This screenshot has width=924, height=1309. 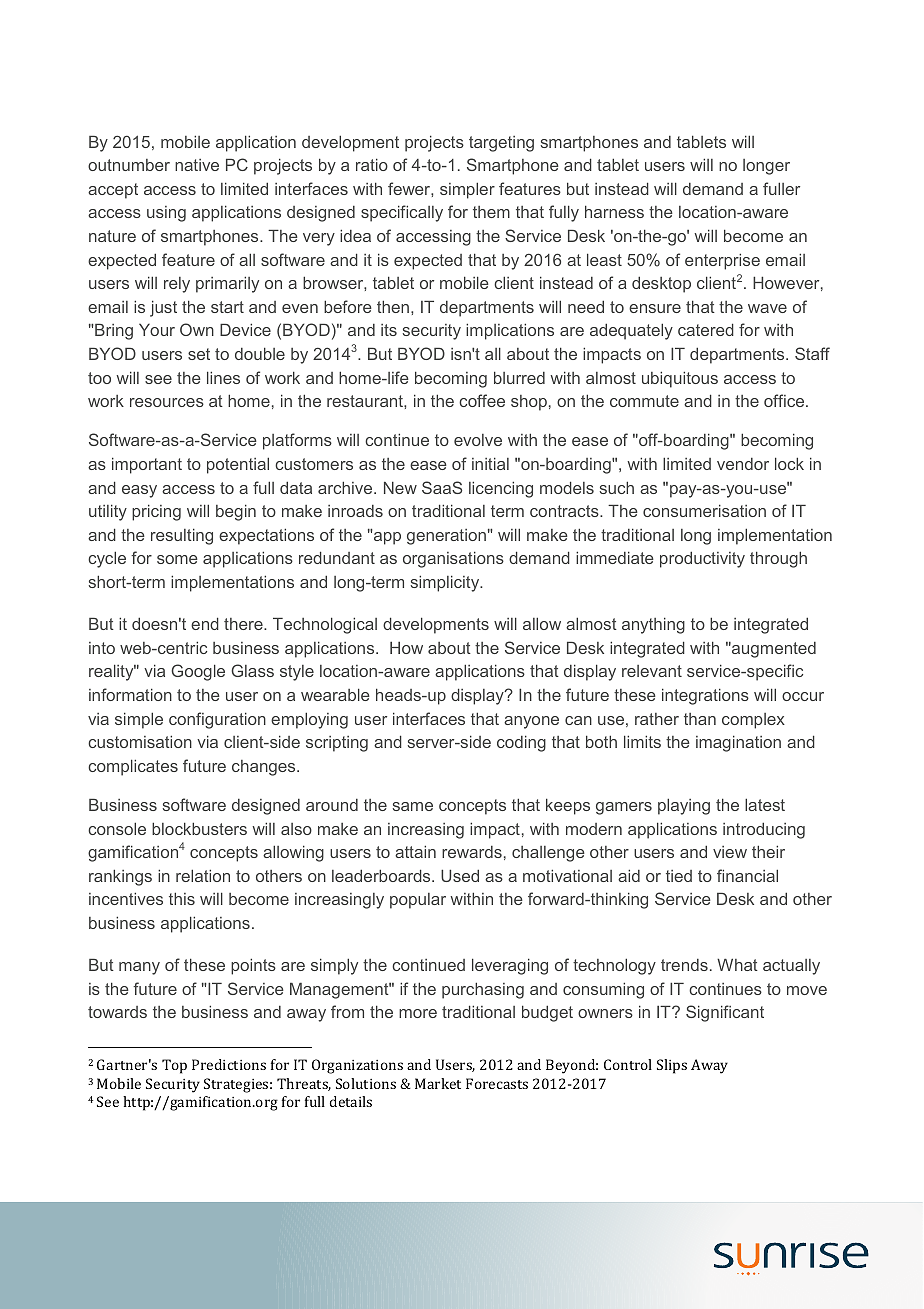 I want to click on complicates, so click(x=133, y=767).
